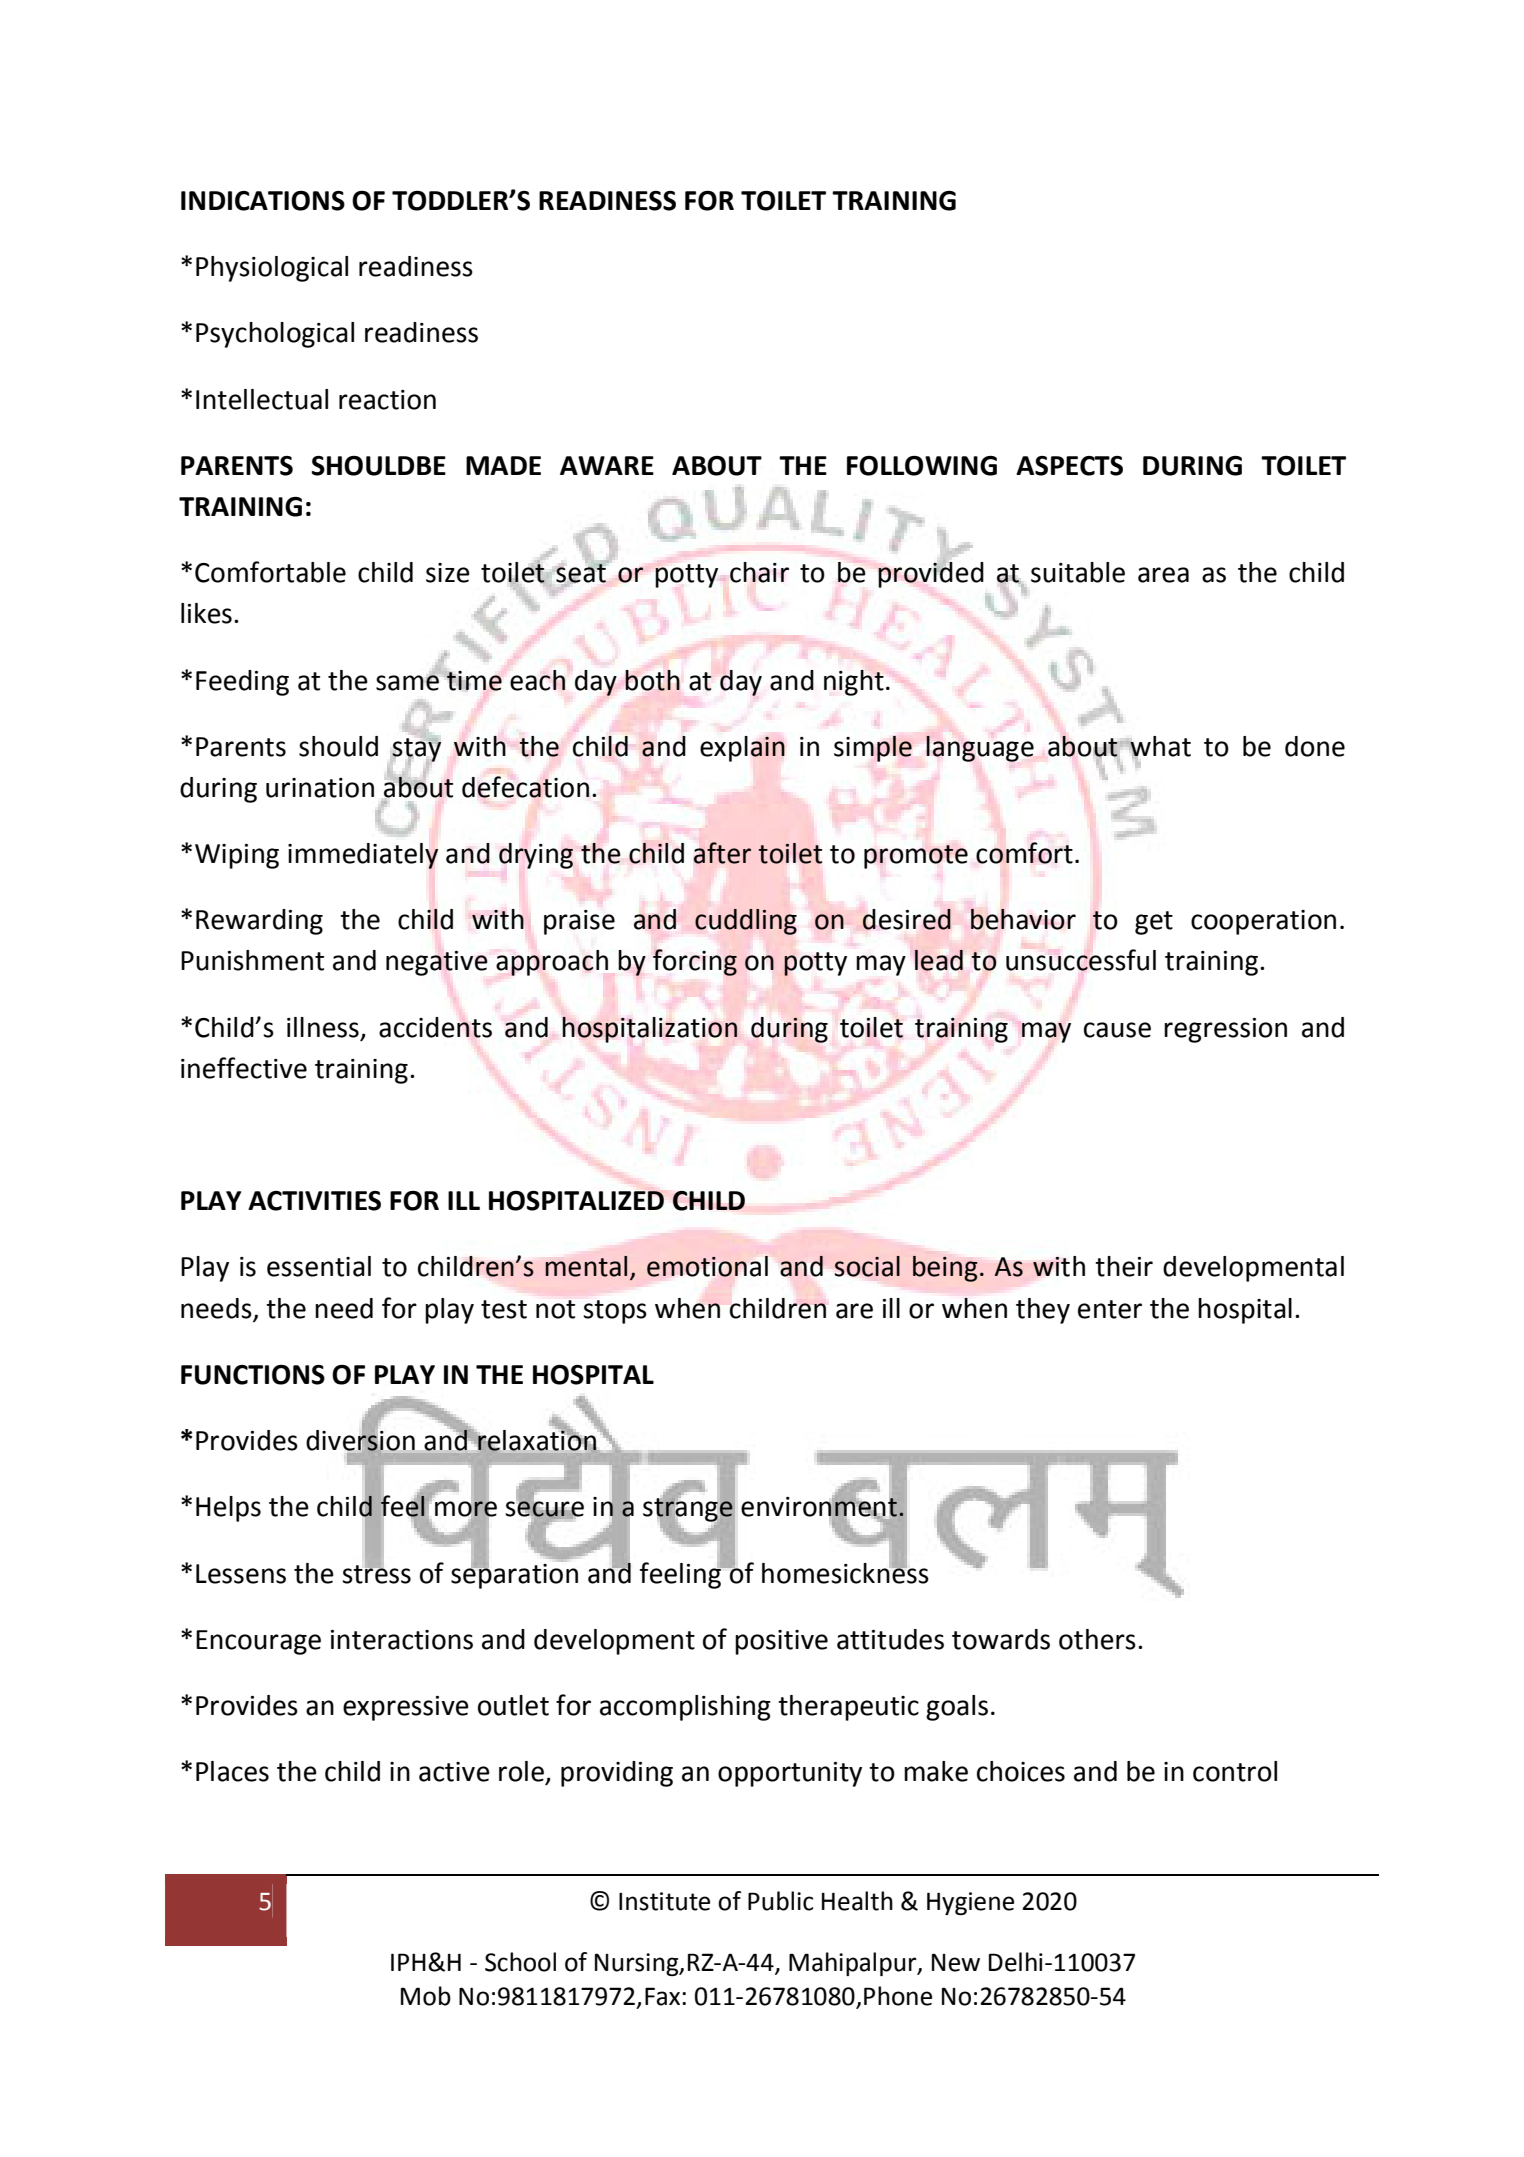  I want to click on area, so click(1163, 575).
